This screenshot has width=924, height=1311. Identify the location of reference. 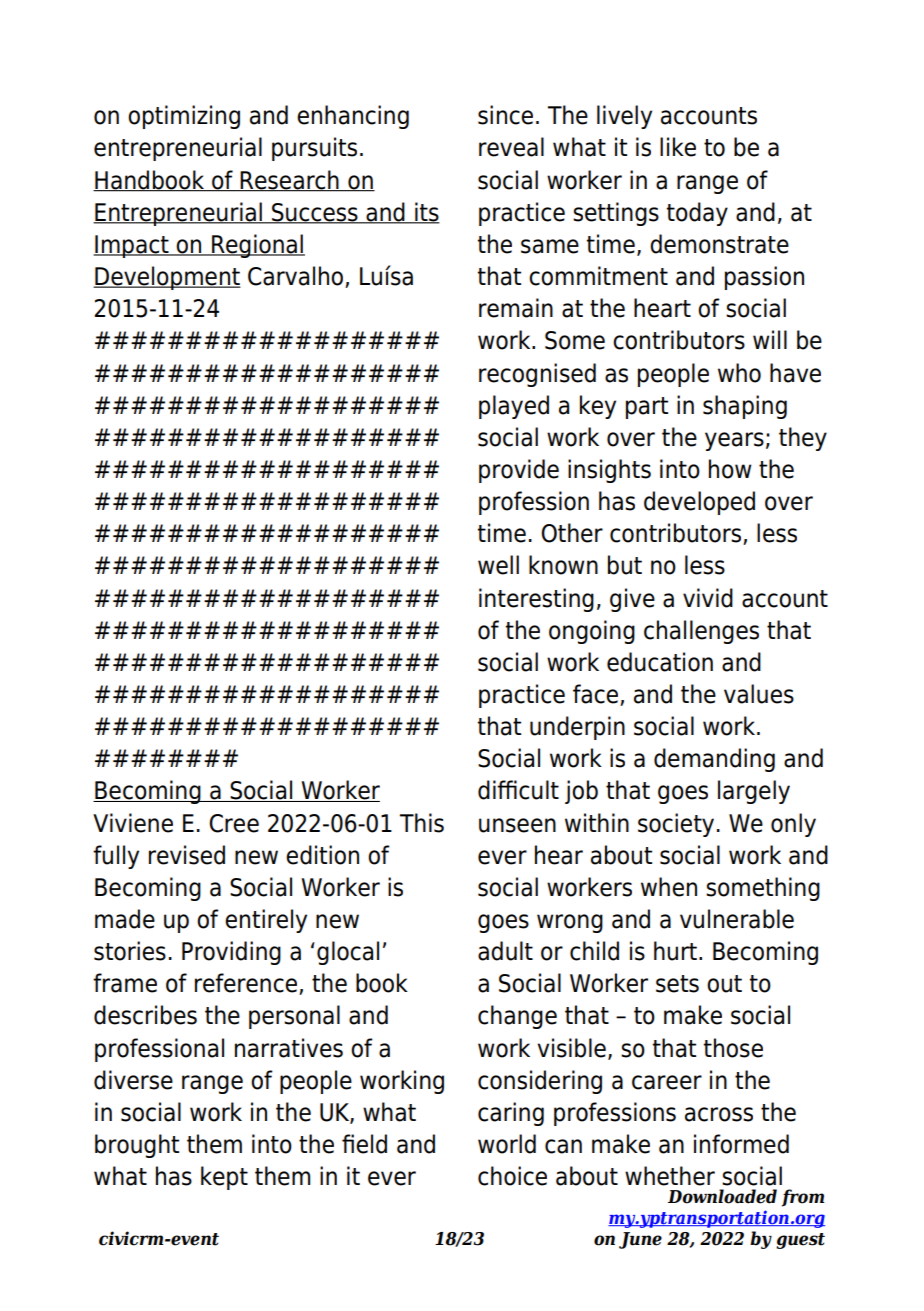
(246, 983).
